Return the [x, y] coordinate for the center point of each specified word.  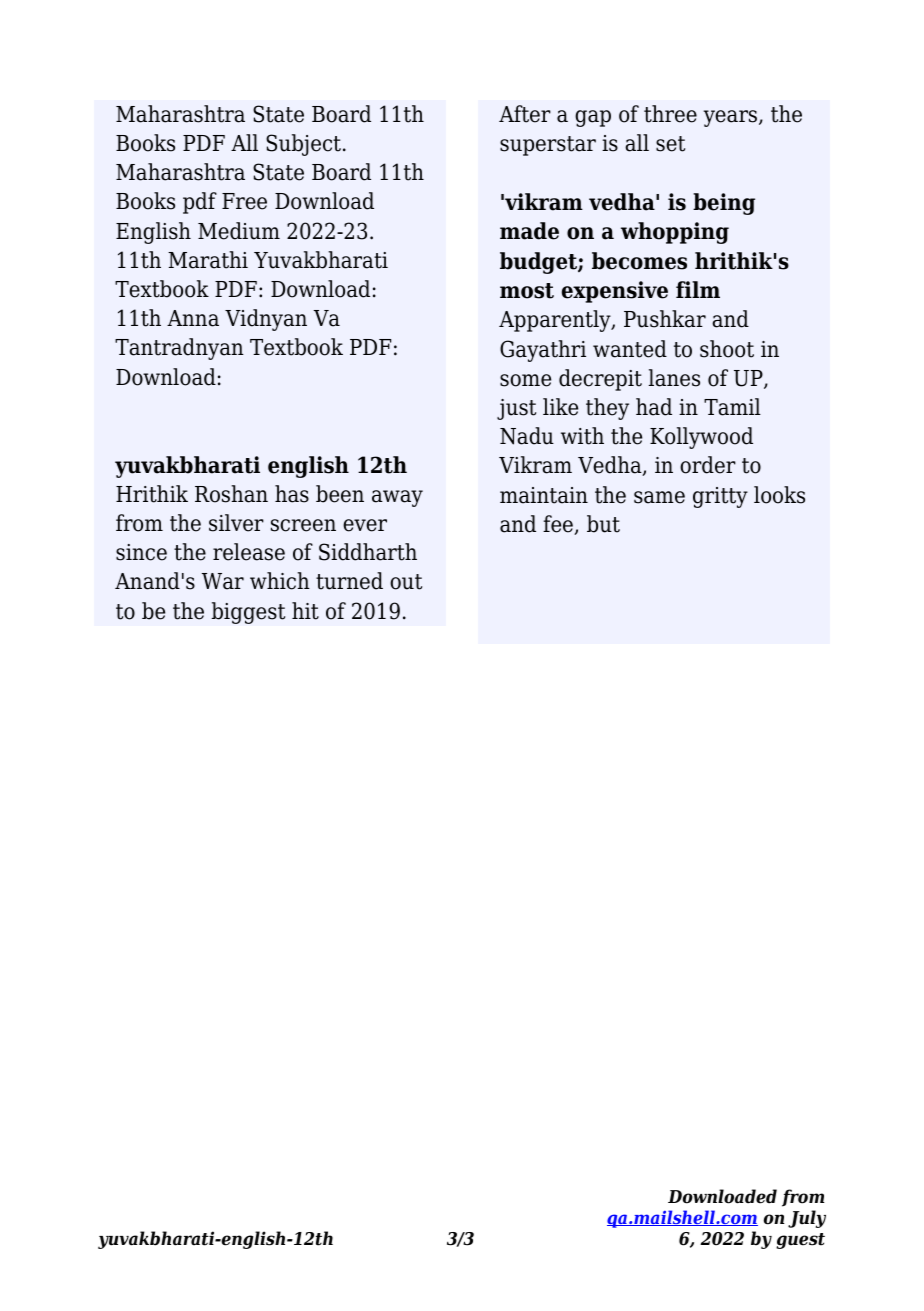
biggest [248, 613]
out [406, 582]
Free [244, 201]
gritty [720, 497]
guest [800, 1241]
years [731, 118]
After [525, 114]
